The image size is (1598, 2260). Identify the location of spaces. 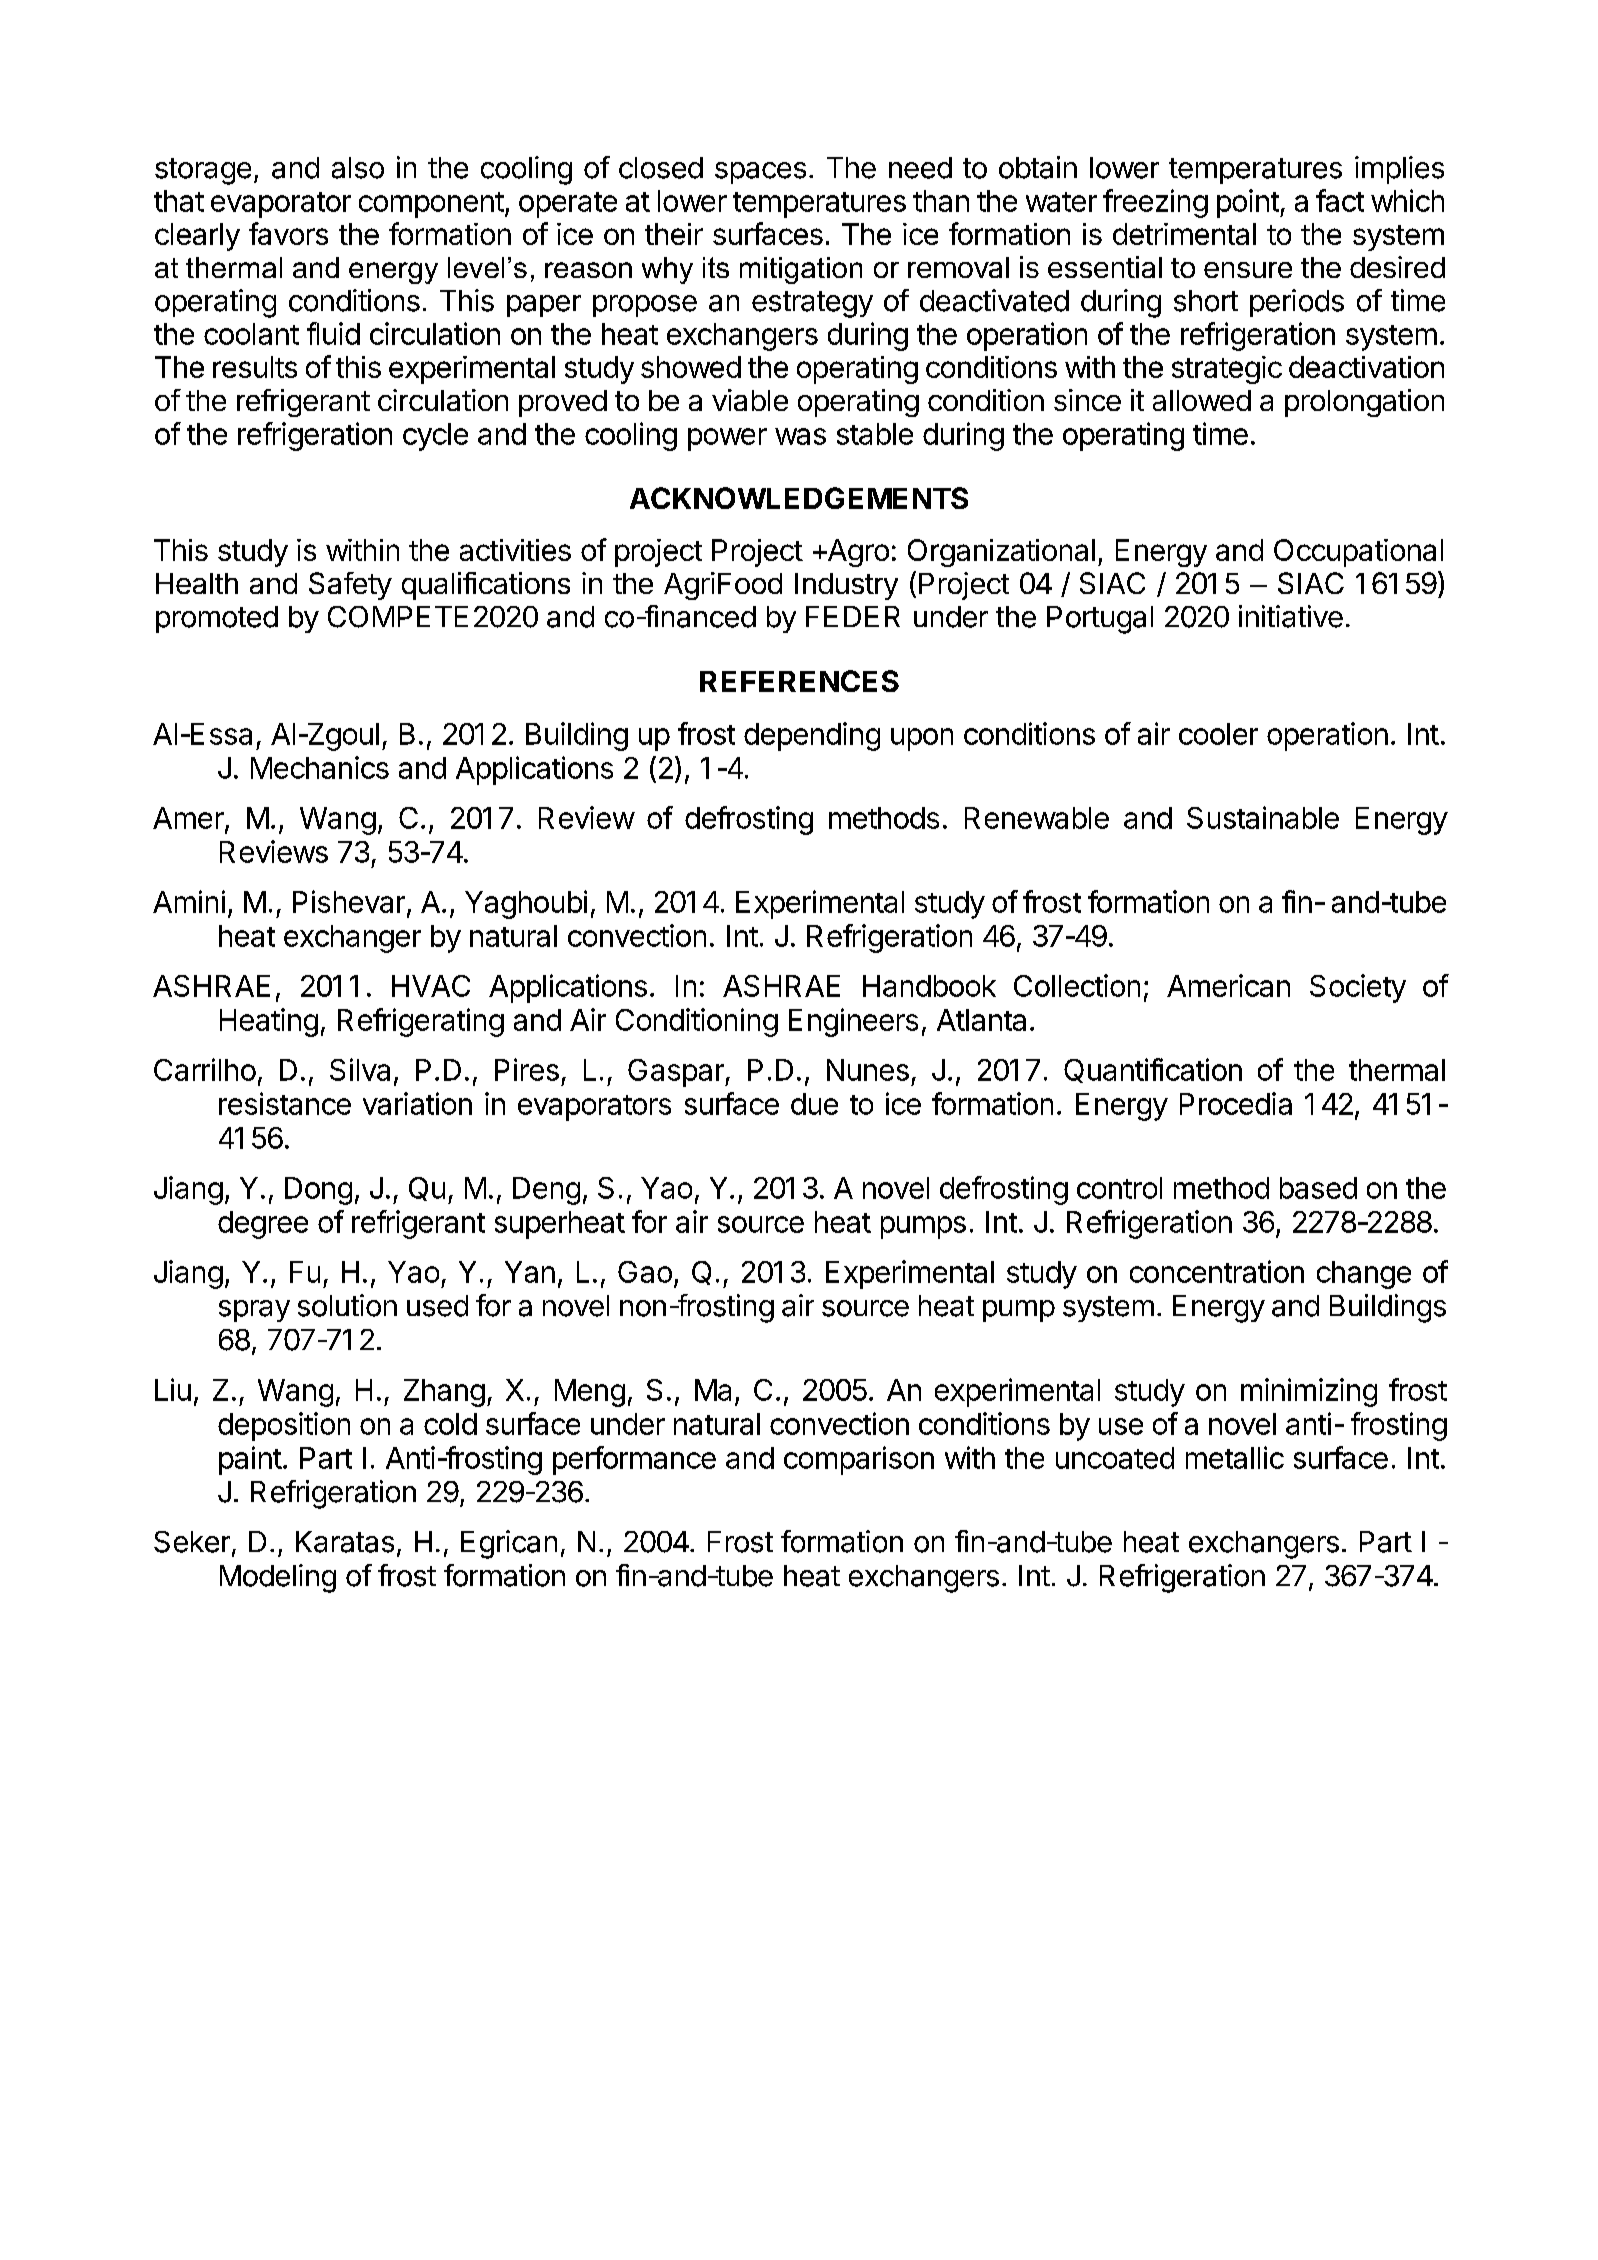
(760, 173).
